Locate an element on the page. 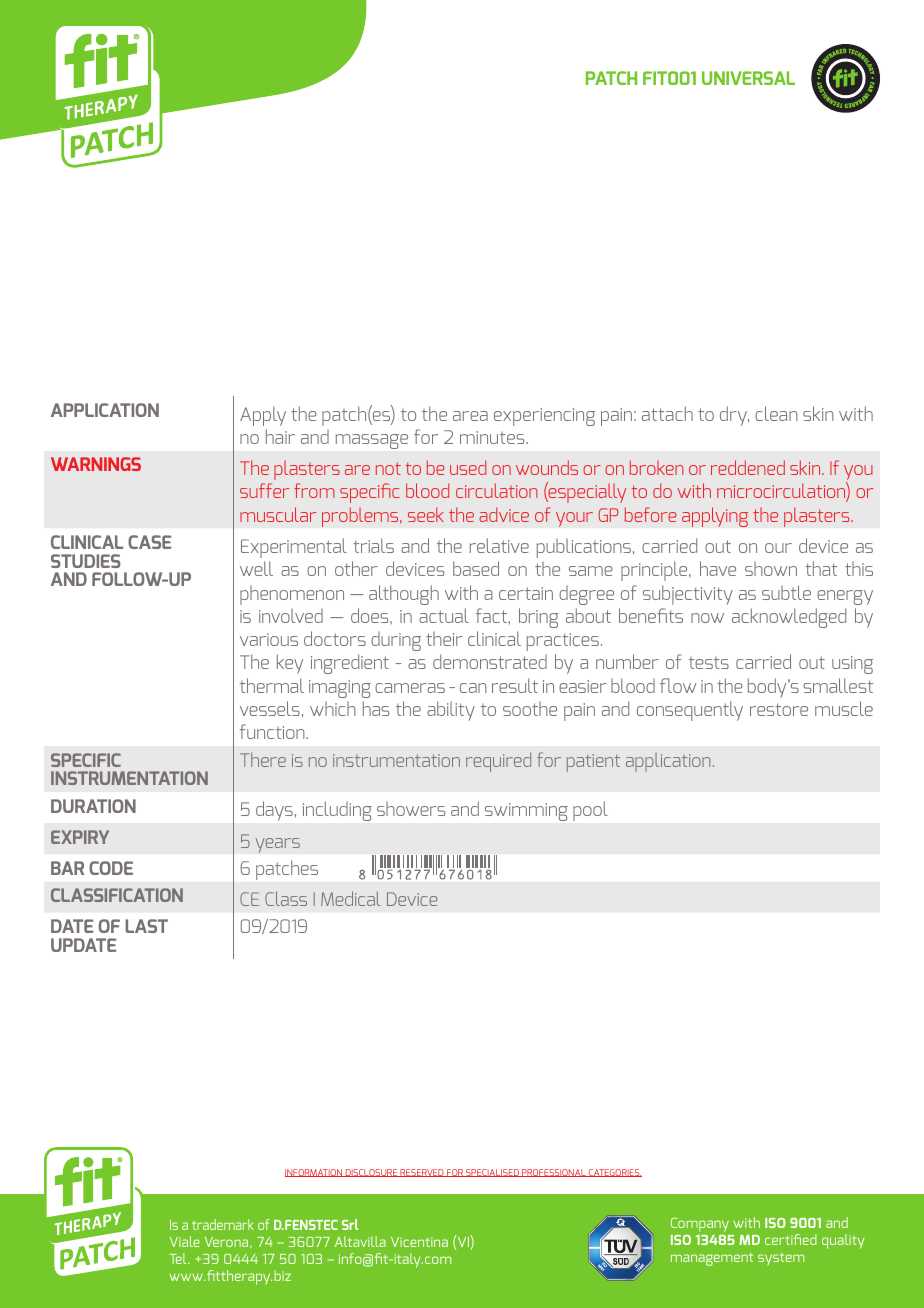 The width and height of the page is (924, 1308). CODE is located at coordinates (111, 868).
